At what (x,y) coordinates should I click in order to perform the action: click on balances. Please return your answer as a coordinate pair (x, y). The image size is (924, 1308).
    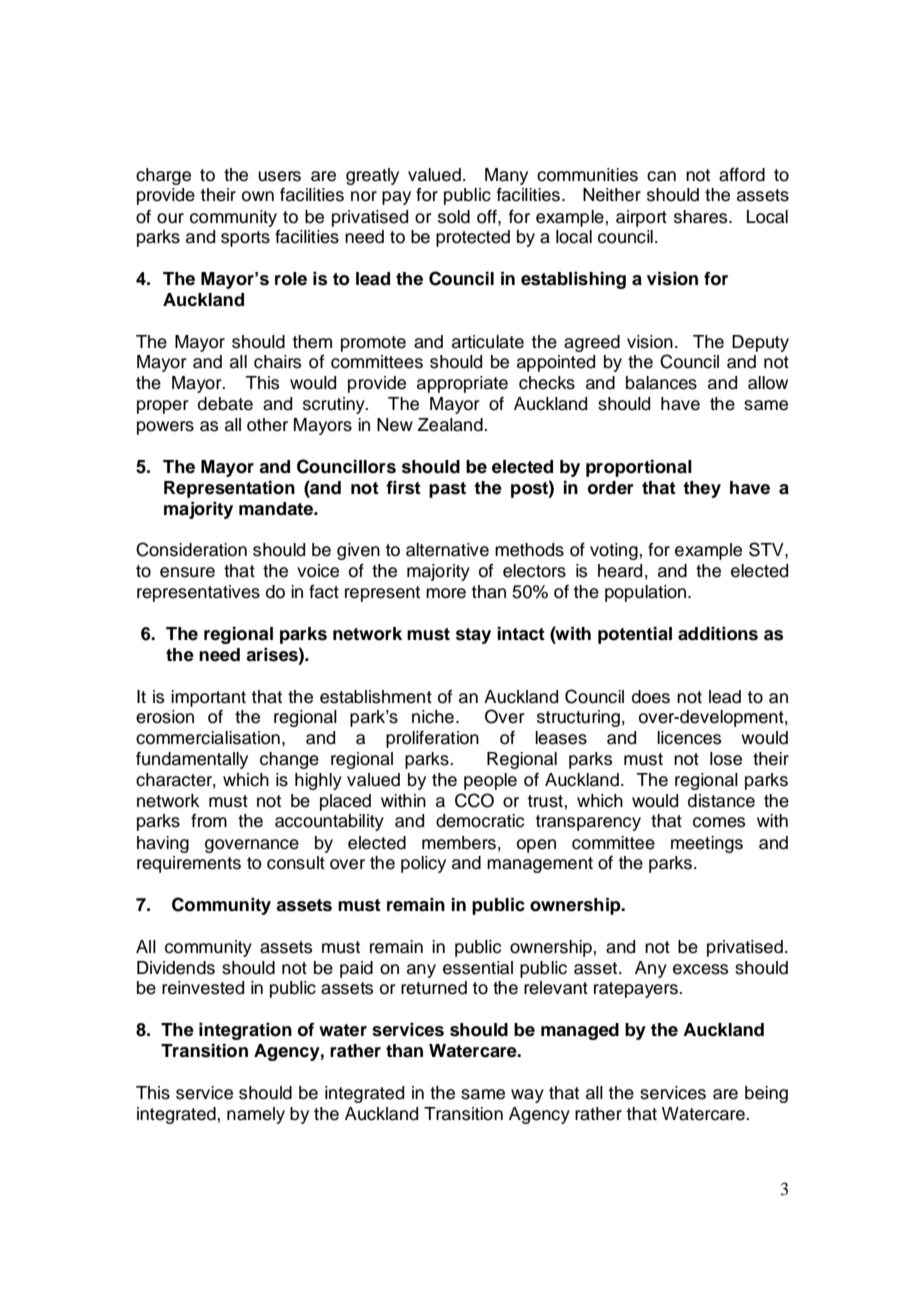
    Looking at the image, I should click on (661, 383).
